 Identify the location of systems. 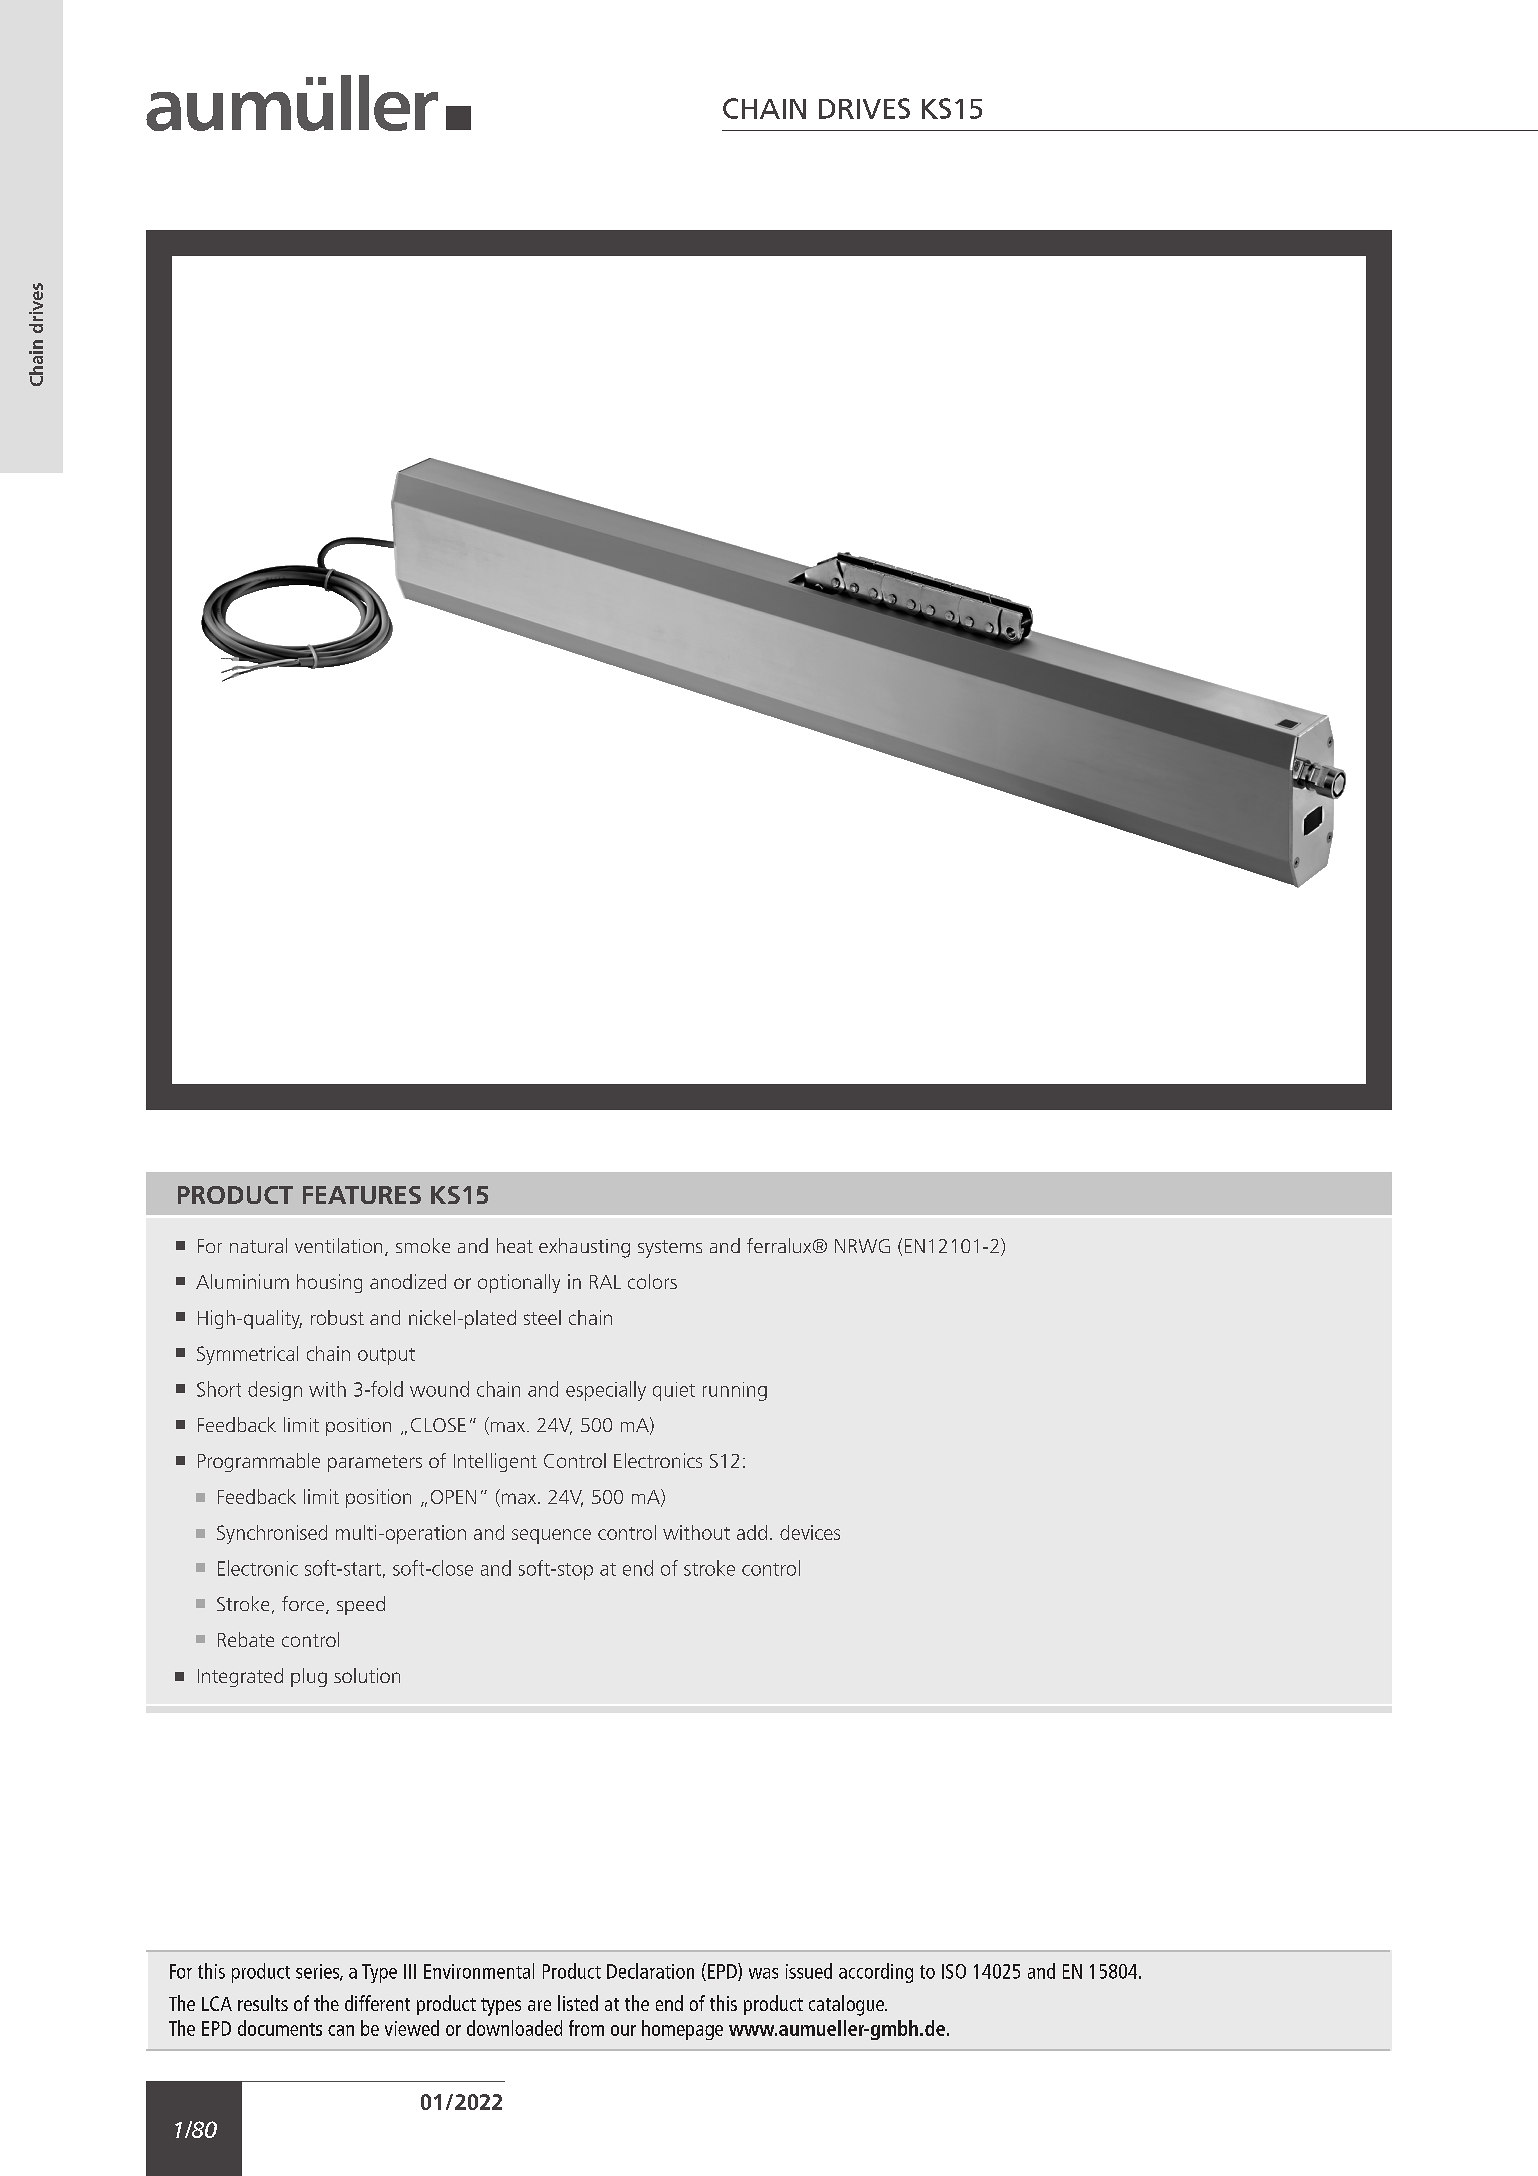
(670, 1249).
